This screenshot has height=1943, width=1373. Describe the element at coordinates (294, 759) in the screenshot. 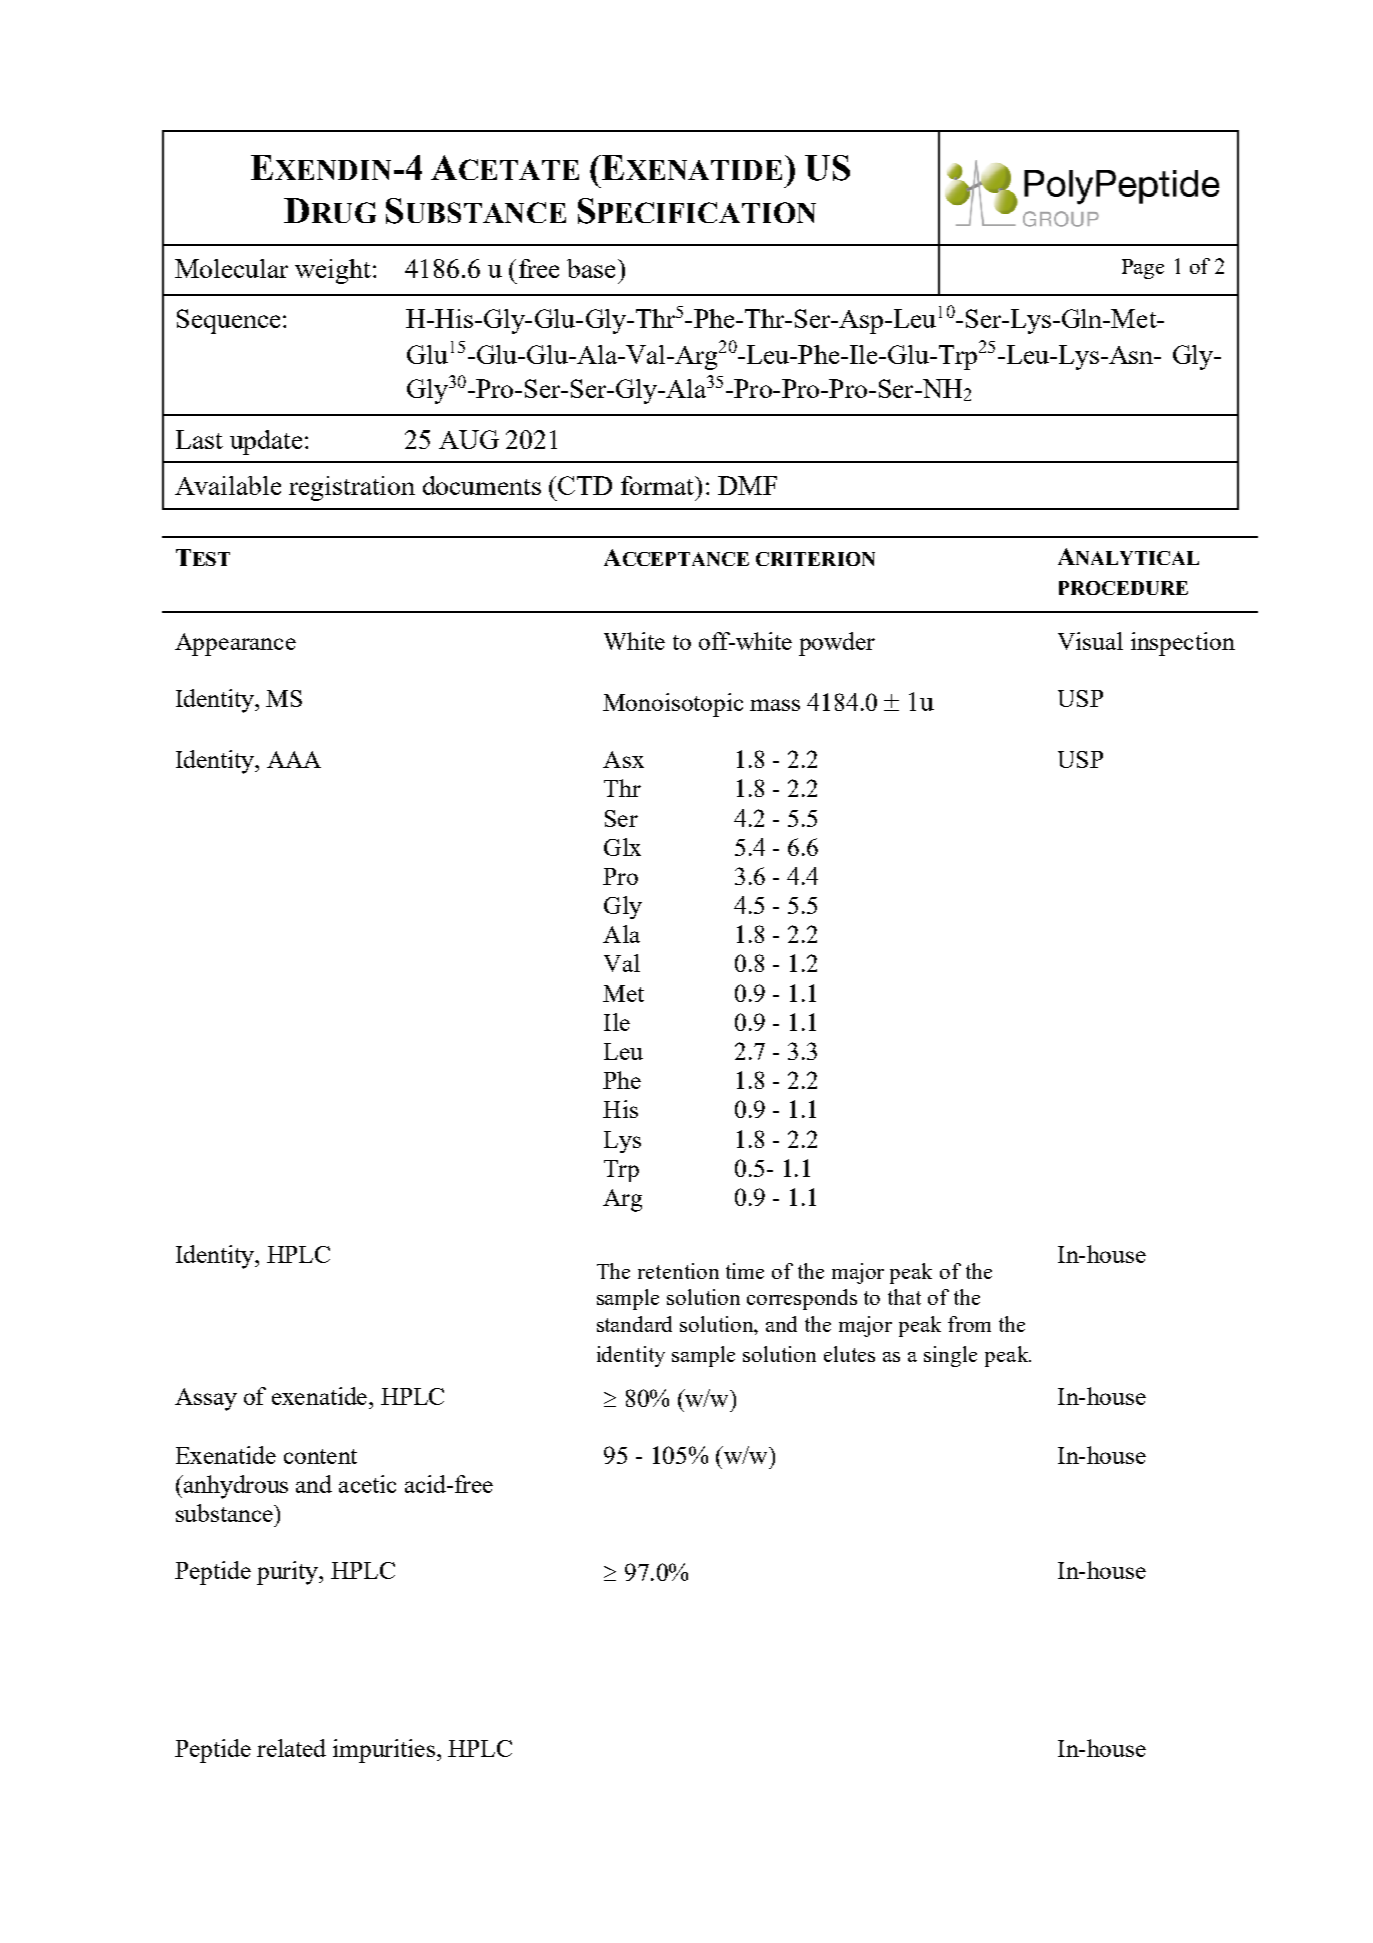

I see `AAA` at that location.
